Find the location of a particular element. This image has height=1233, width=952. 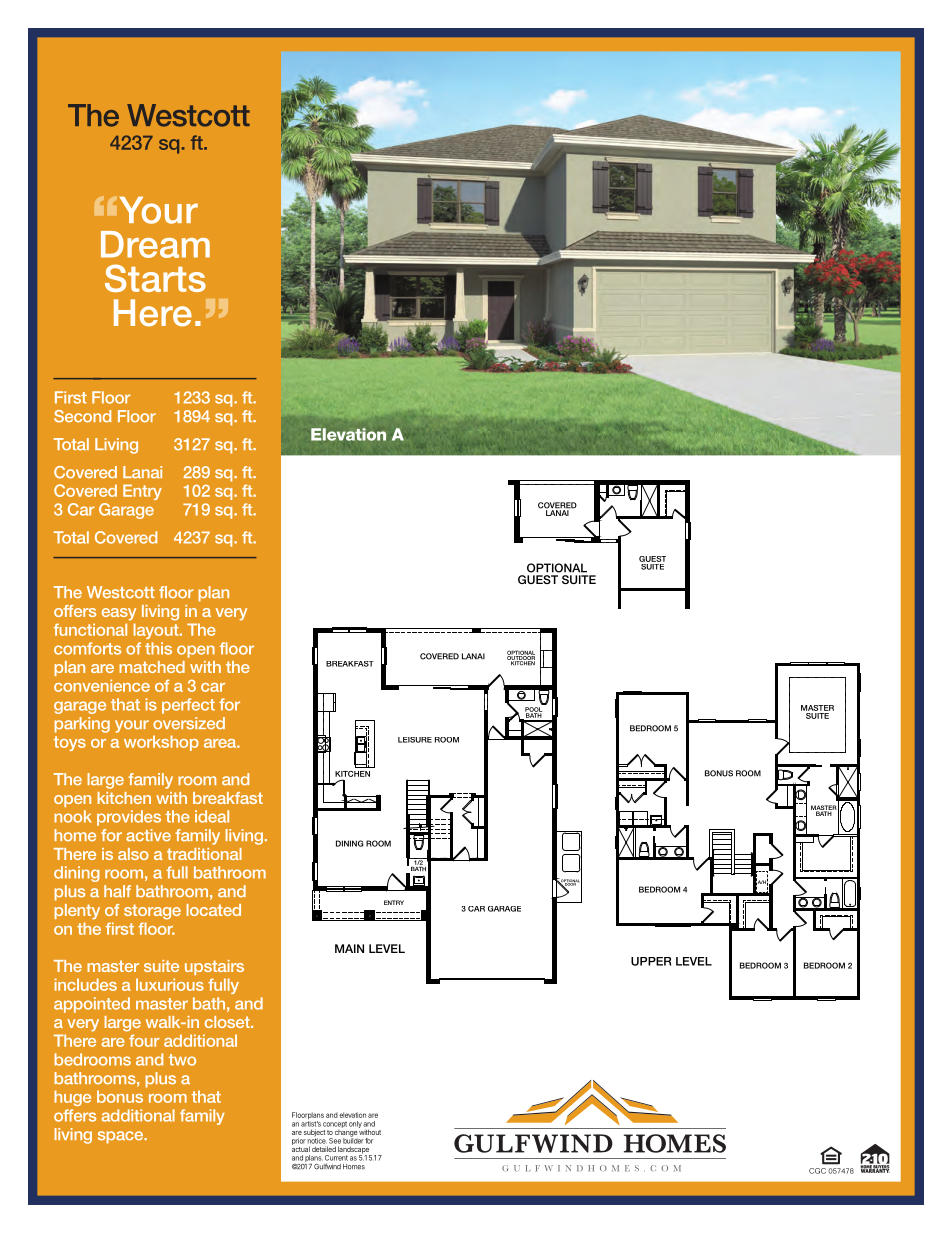

Starts is located at coordinates (155, 278).
